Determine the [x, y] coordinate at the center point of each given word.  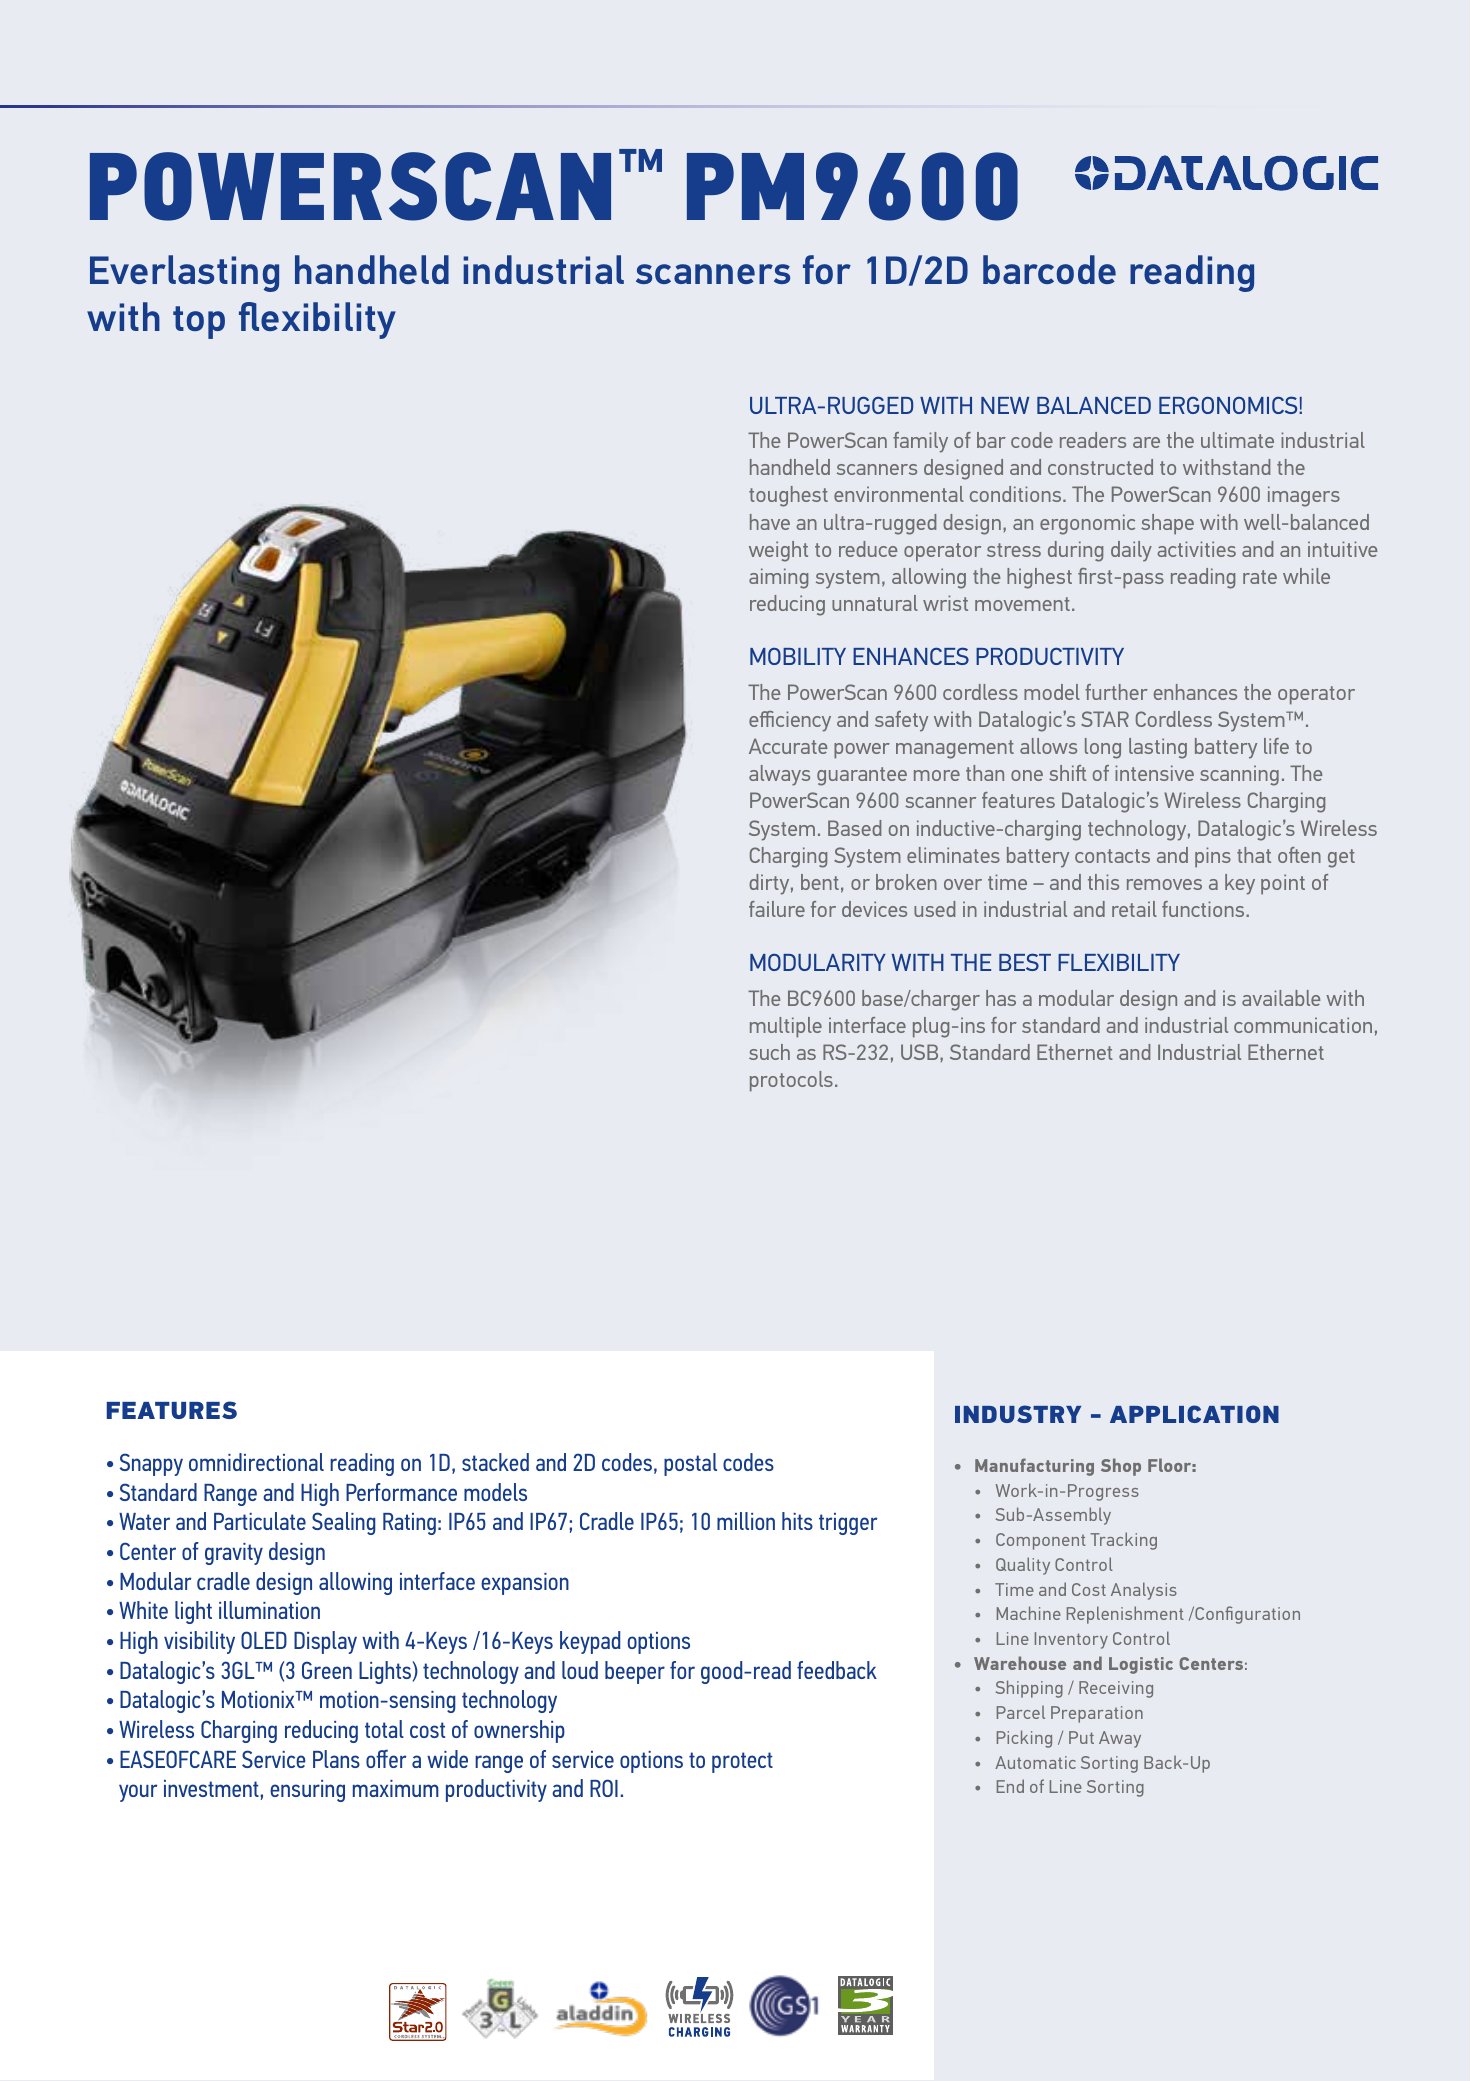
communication [1303, 1025]
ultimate [1237, 440]
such [769, 1052]
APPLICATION [1194, 1414]
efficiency [790, 721]
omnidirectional [256, 1462]
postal [690, 1464]
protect [742, 1762]
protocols [791, 1081]
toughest [788, 496]
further [1116, 692]
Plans [336, 1759]
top [199, 322]
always [779, 775]
